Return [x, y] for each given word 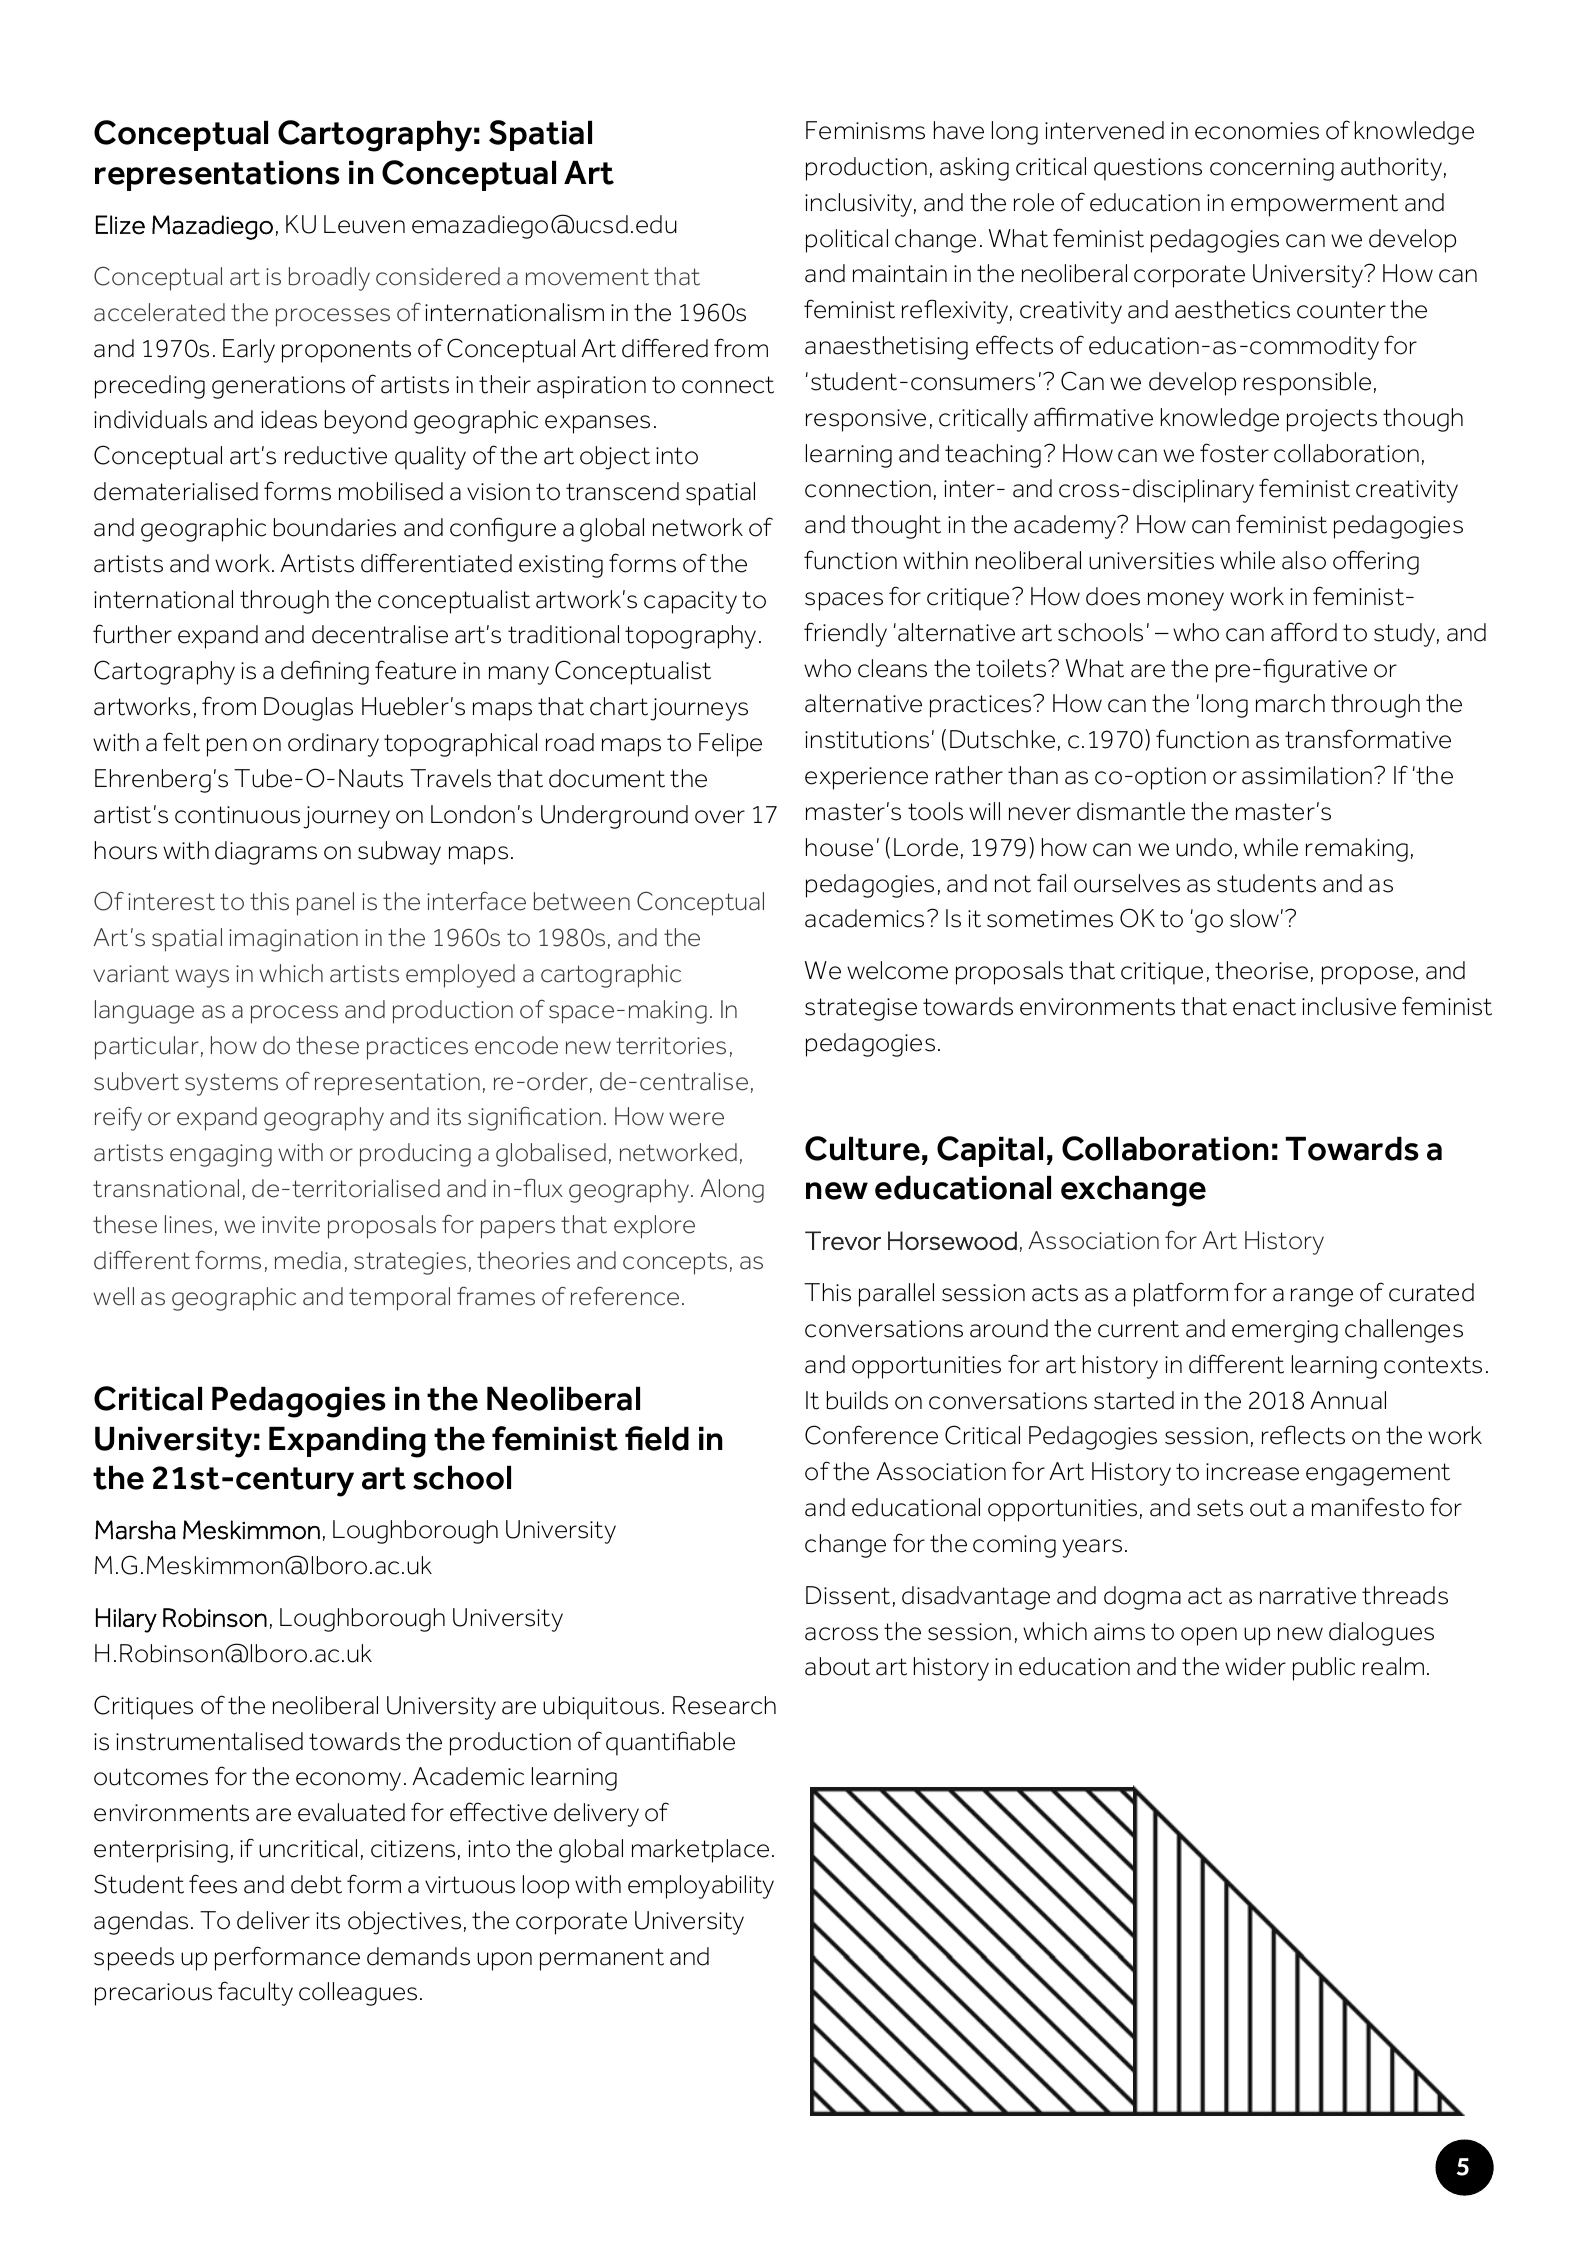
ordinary [333, 745]
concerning [1272, 169]
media [308, 1260]
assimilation [1308, 775]
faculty [255, 1993]
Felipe [730, 745]
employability [701, 1887]
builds [857, 1400]
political [847, 241]
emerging [1285, 1331]
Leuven [364, 224]
